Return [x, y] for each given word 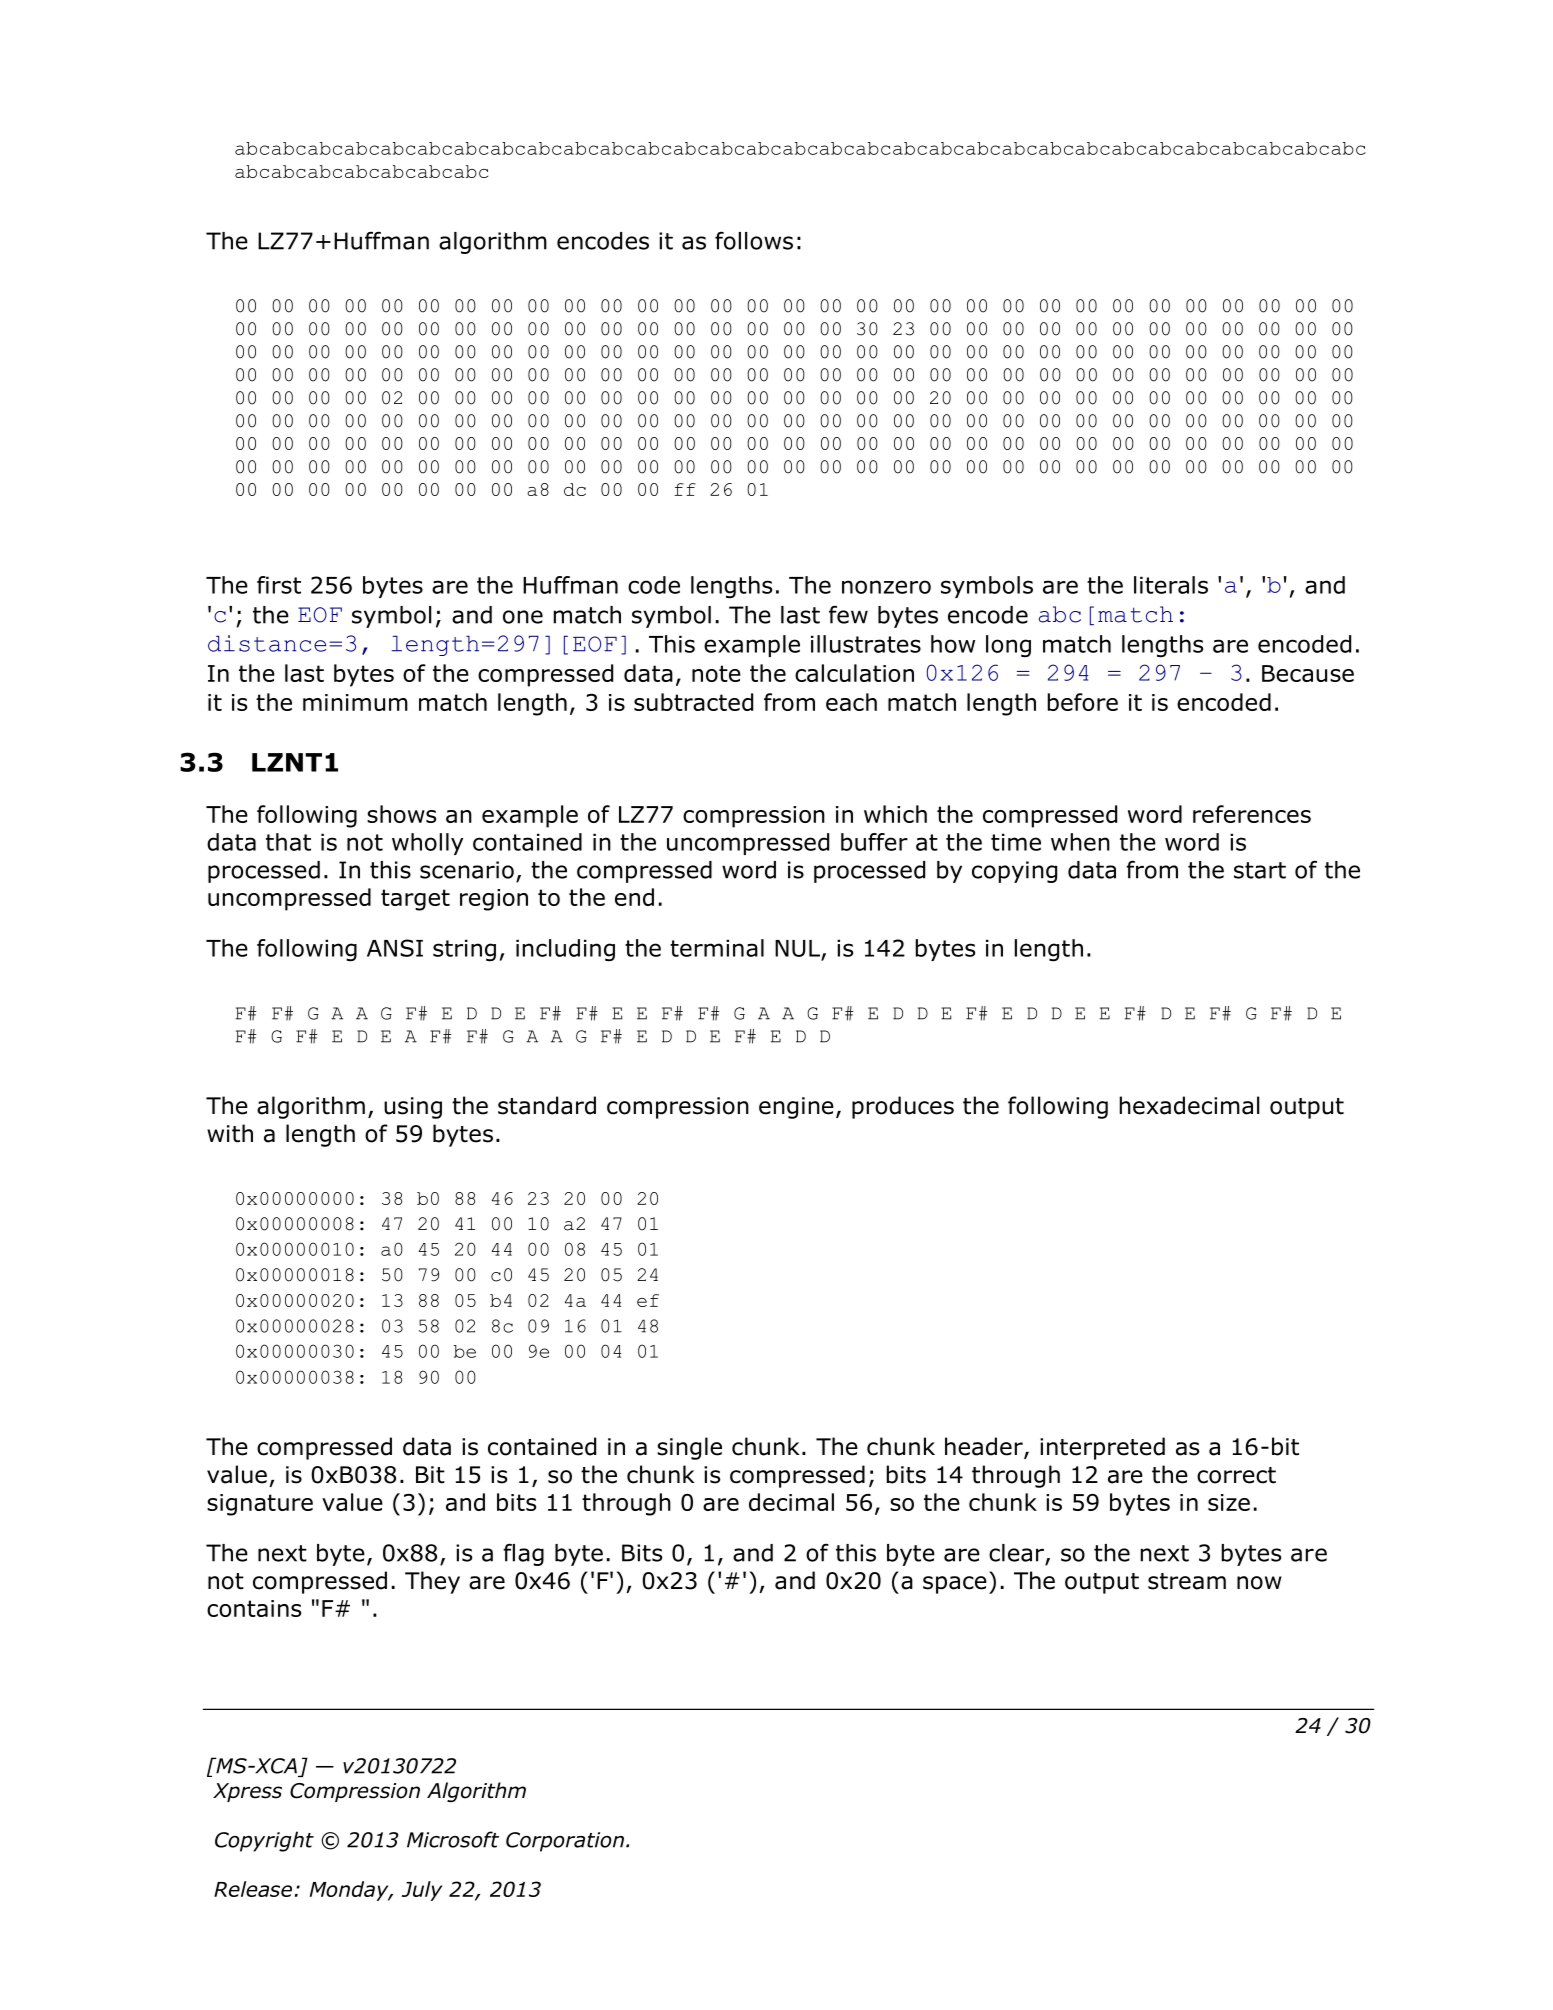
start [1260, 870]
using [413, 1108]
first [279, 585]
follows [754, 240]
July [422, 1891]
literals [1171, 585]
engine [796, 1108]
